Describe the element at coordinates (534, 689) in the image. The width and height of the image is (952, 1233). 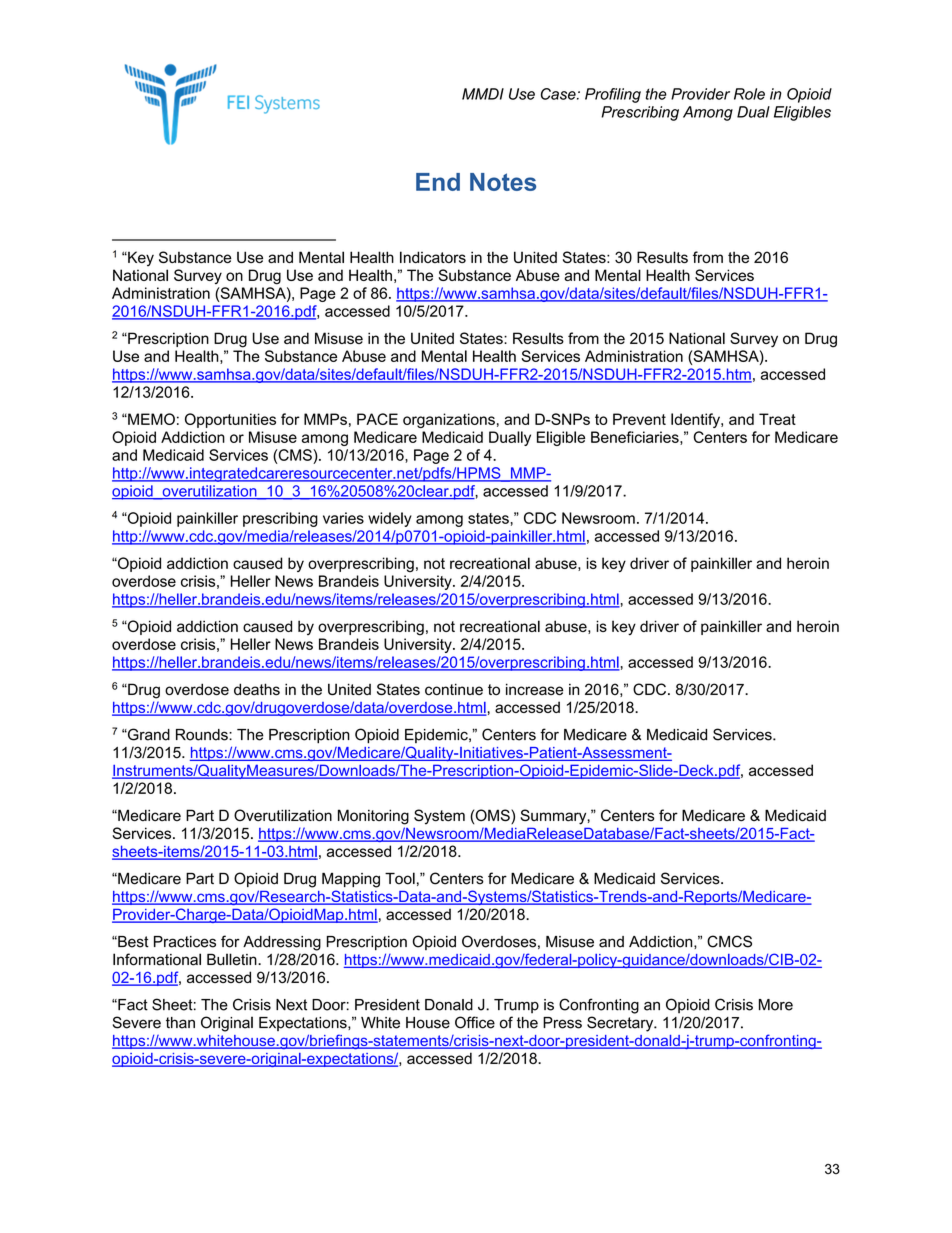
I see `increase` at that location.
